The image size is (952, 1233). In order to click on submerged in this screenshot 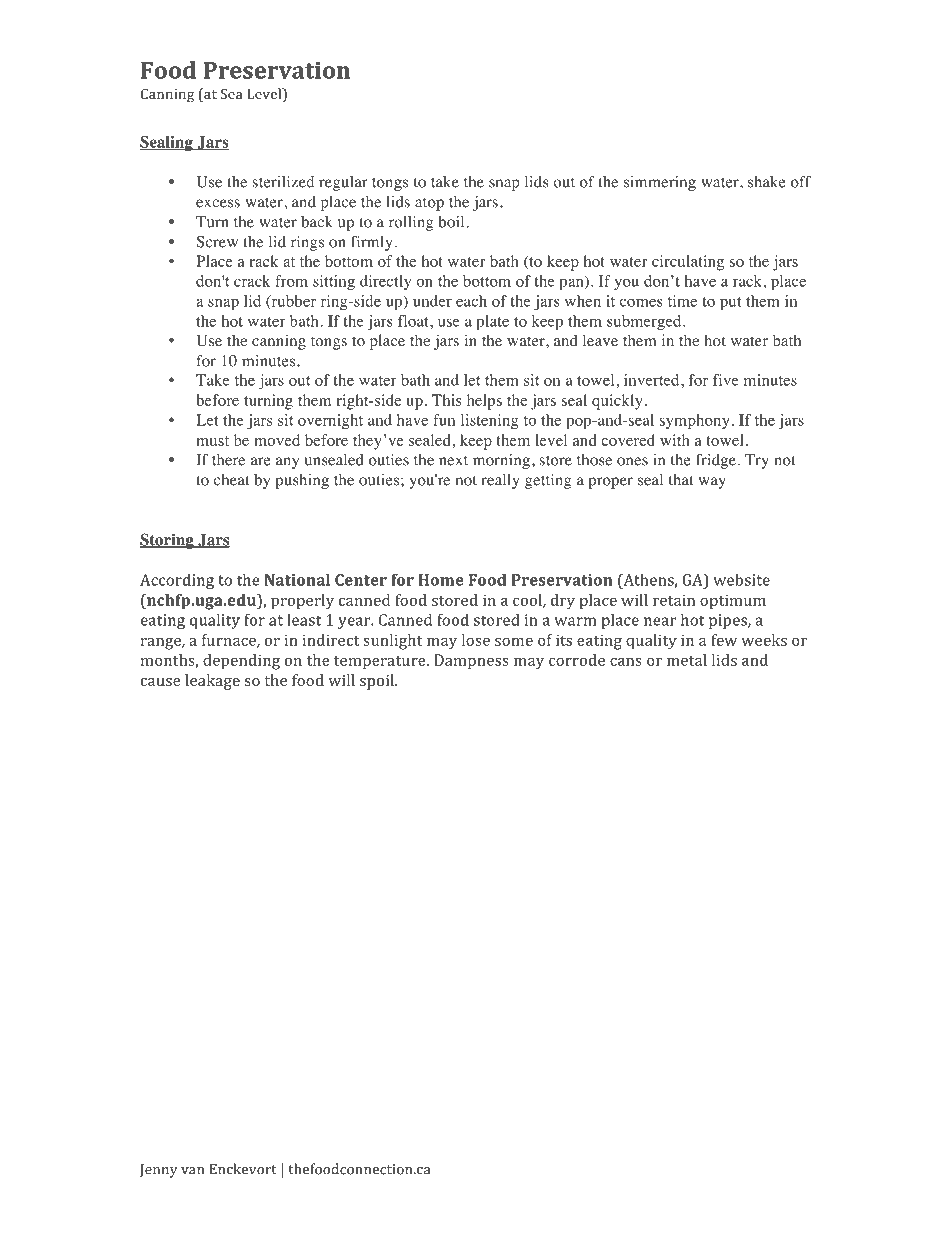, I will do `click(645, 322)`.
